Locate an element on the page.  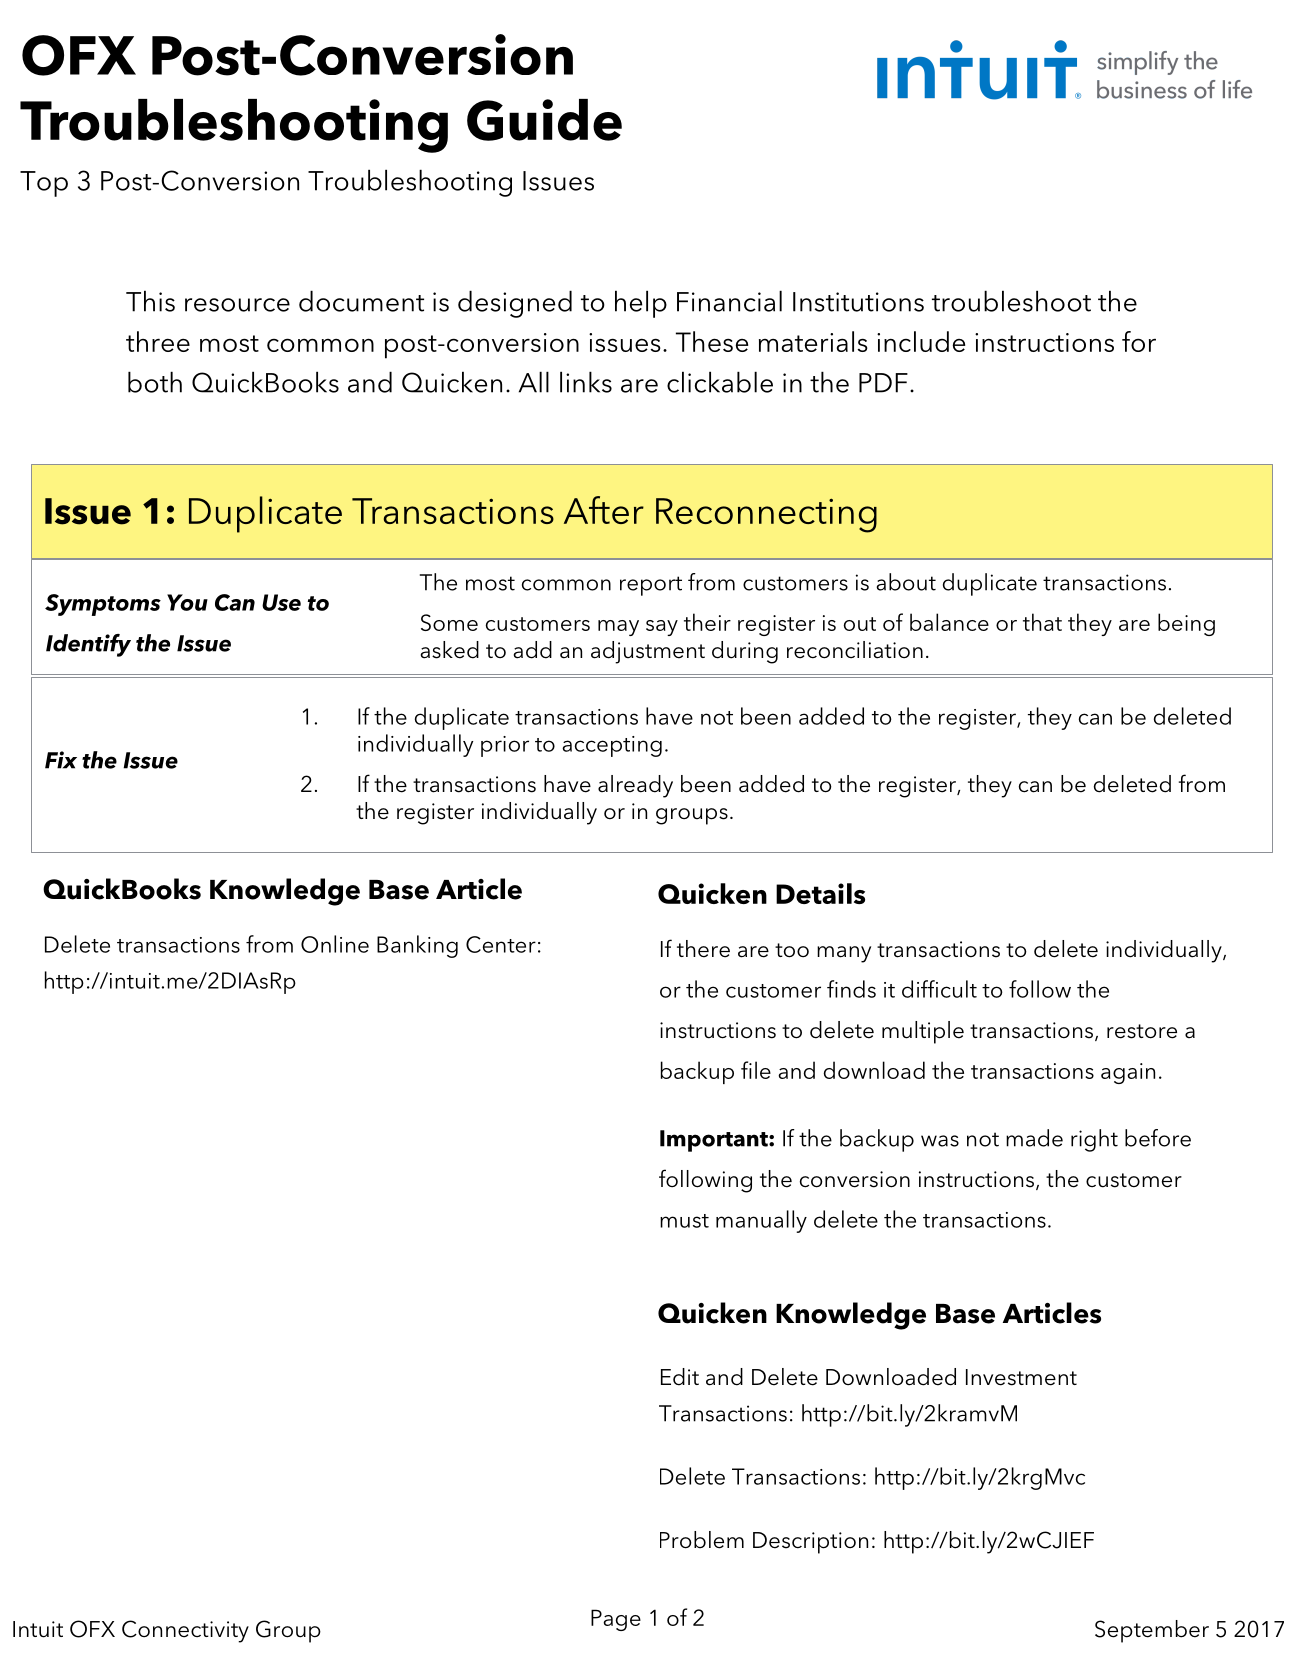
Online is located at coordinates (335, 944).
